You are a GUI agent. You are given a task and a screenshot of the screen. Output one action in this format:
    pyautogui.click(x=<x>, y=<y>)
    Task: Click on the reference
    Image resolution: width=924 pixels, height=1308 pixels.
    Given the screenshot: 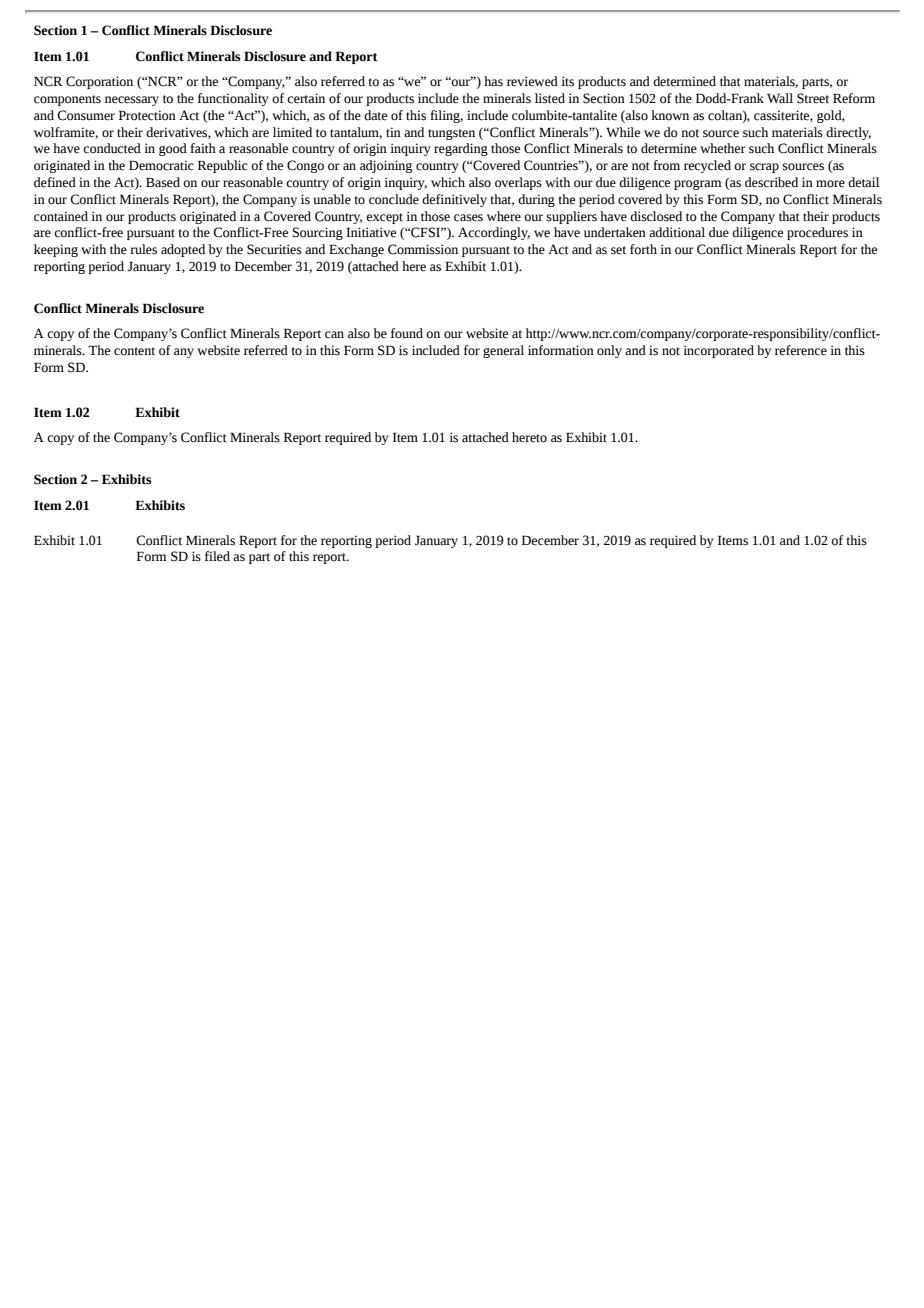 What is the action you would take?
    pyautogui.click(x=801, y=350)
